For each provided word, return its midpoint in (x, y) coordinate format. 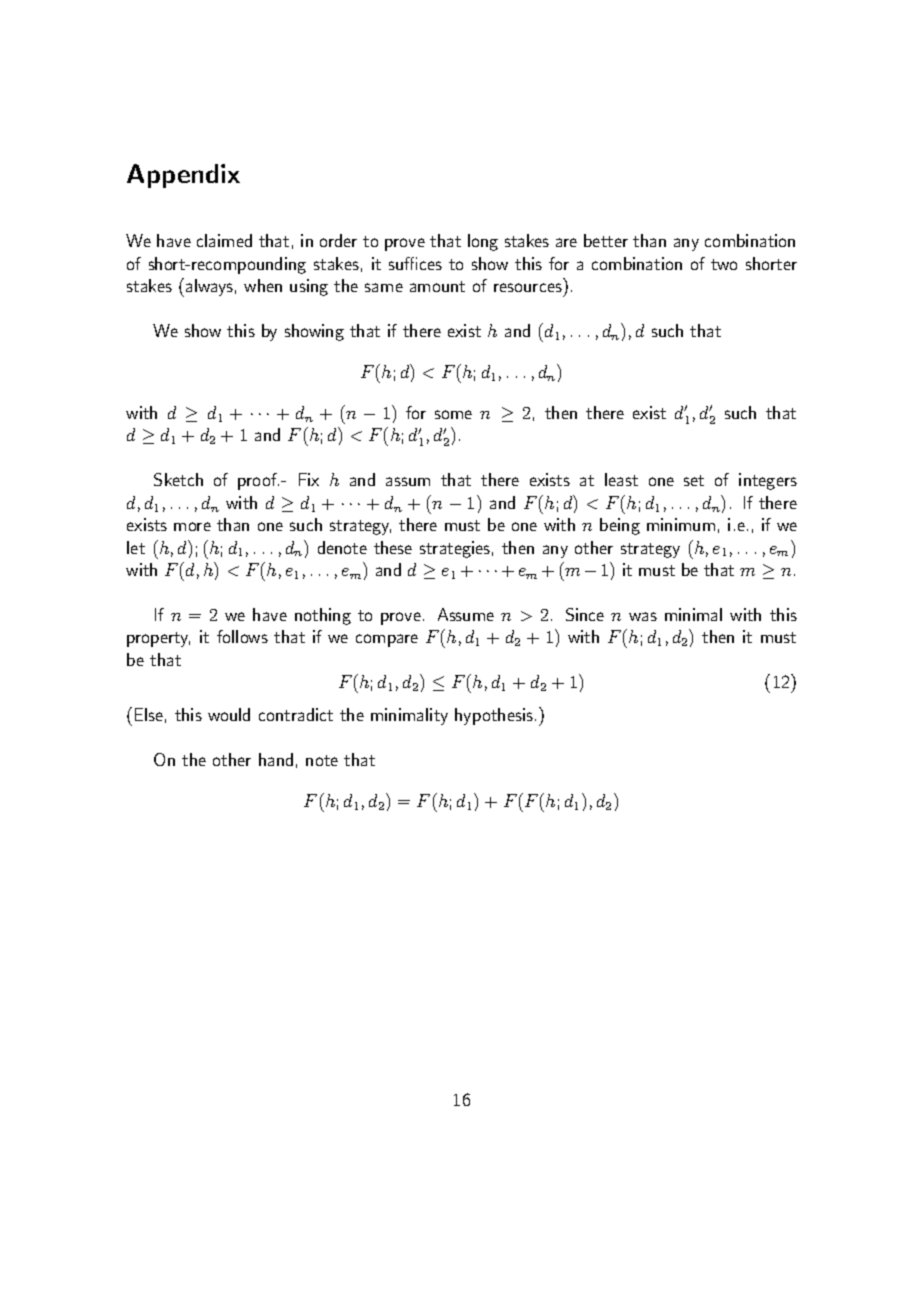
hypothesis (494, 716)
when (263, 285)
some (453, 414)
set (694, 480)
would (229, 714)
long (483, 242)
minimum (681, 524)
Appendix (183, 176)
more (192, 526)
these (393, 547)
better (606, 240)
